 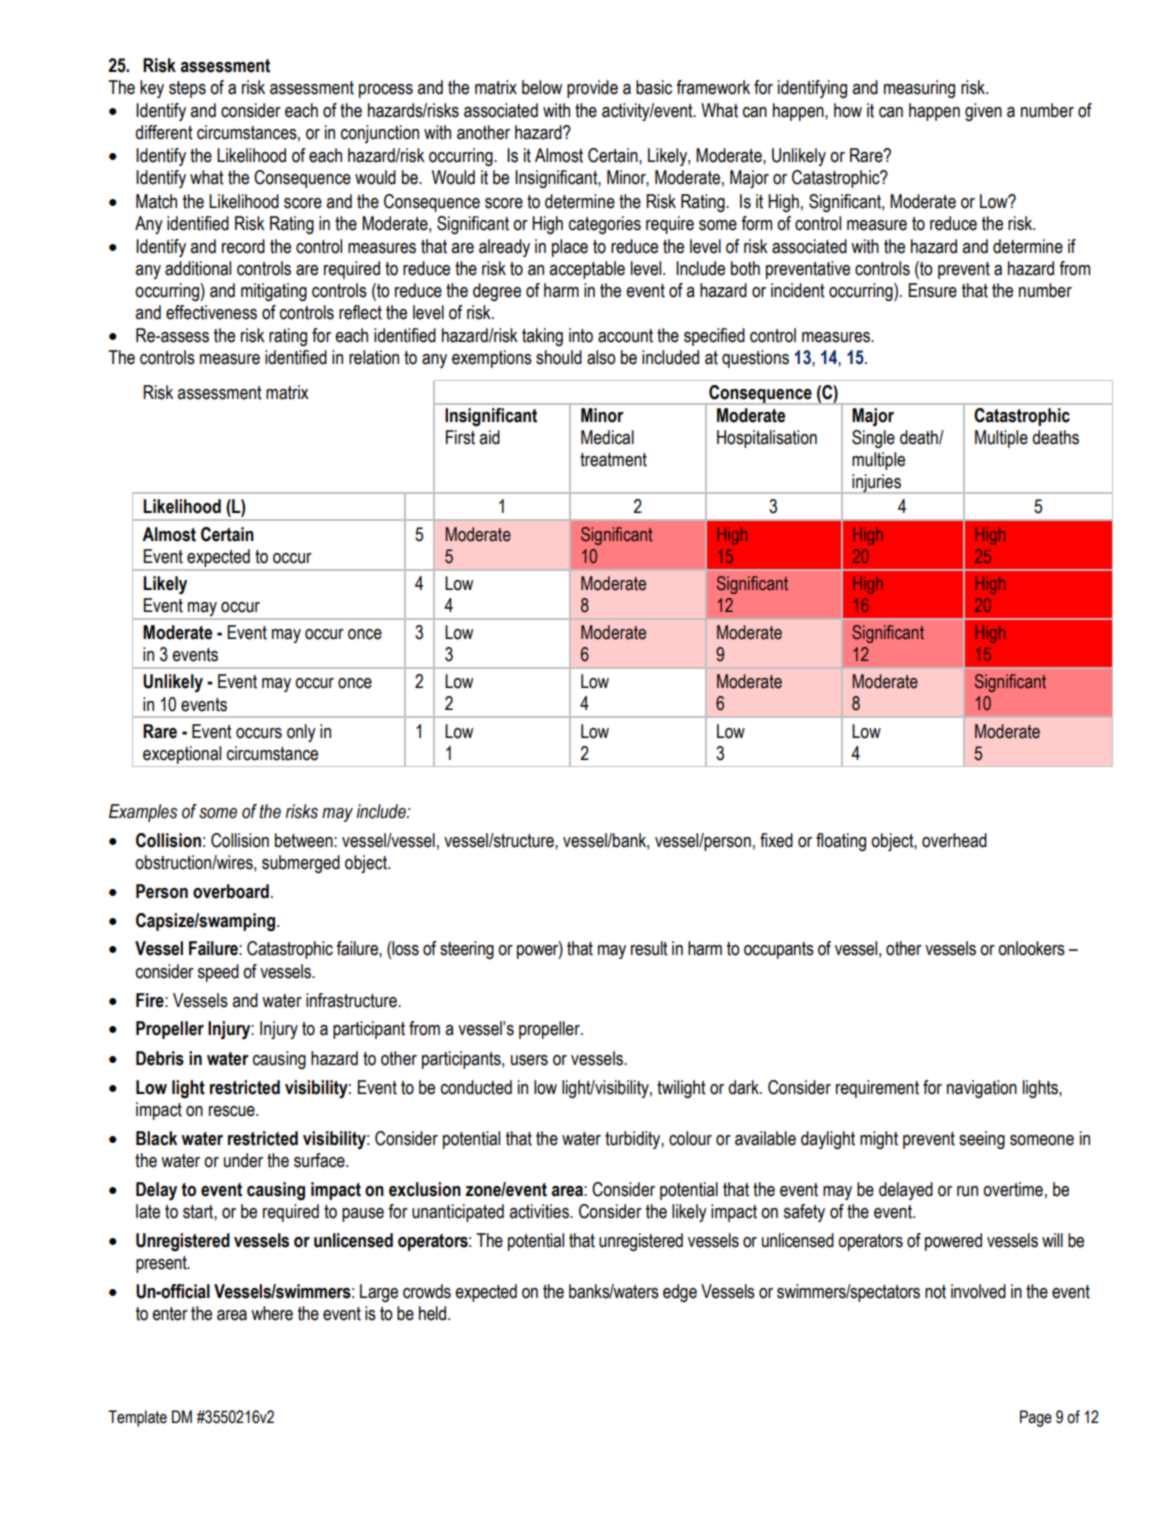 I want to click on navigation, so click(x=982, y=1089).
